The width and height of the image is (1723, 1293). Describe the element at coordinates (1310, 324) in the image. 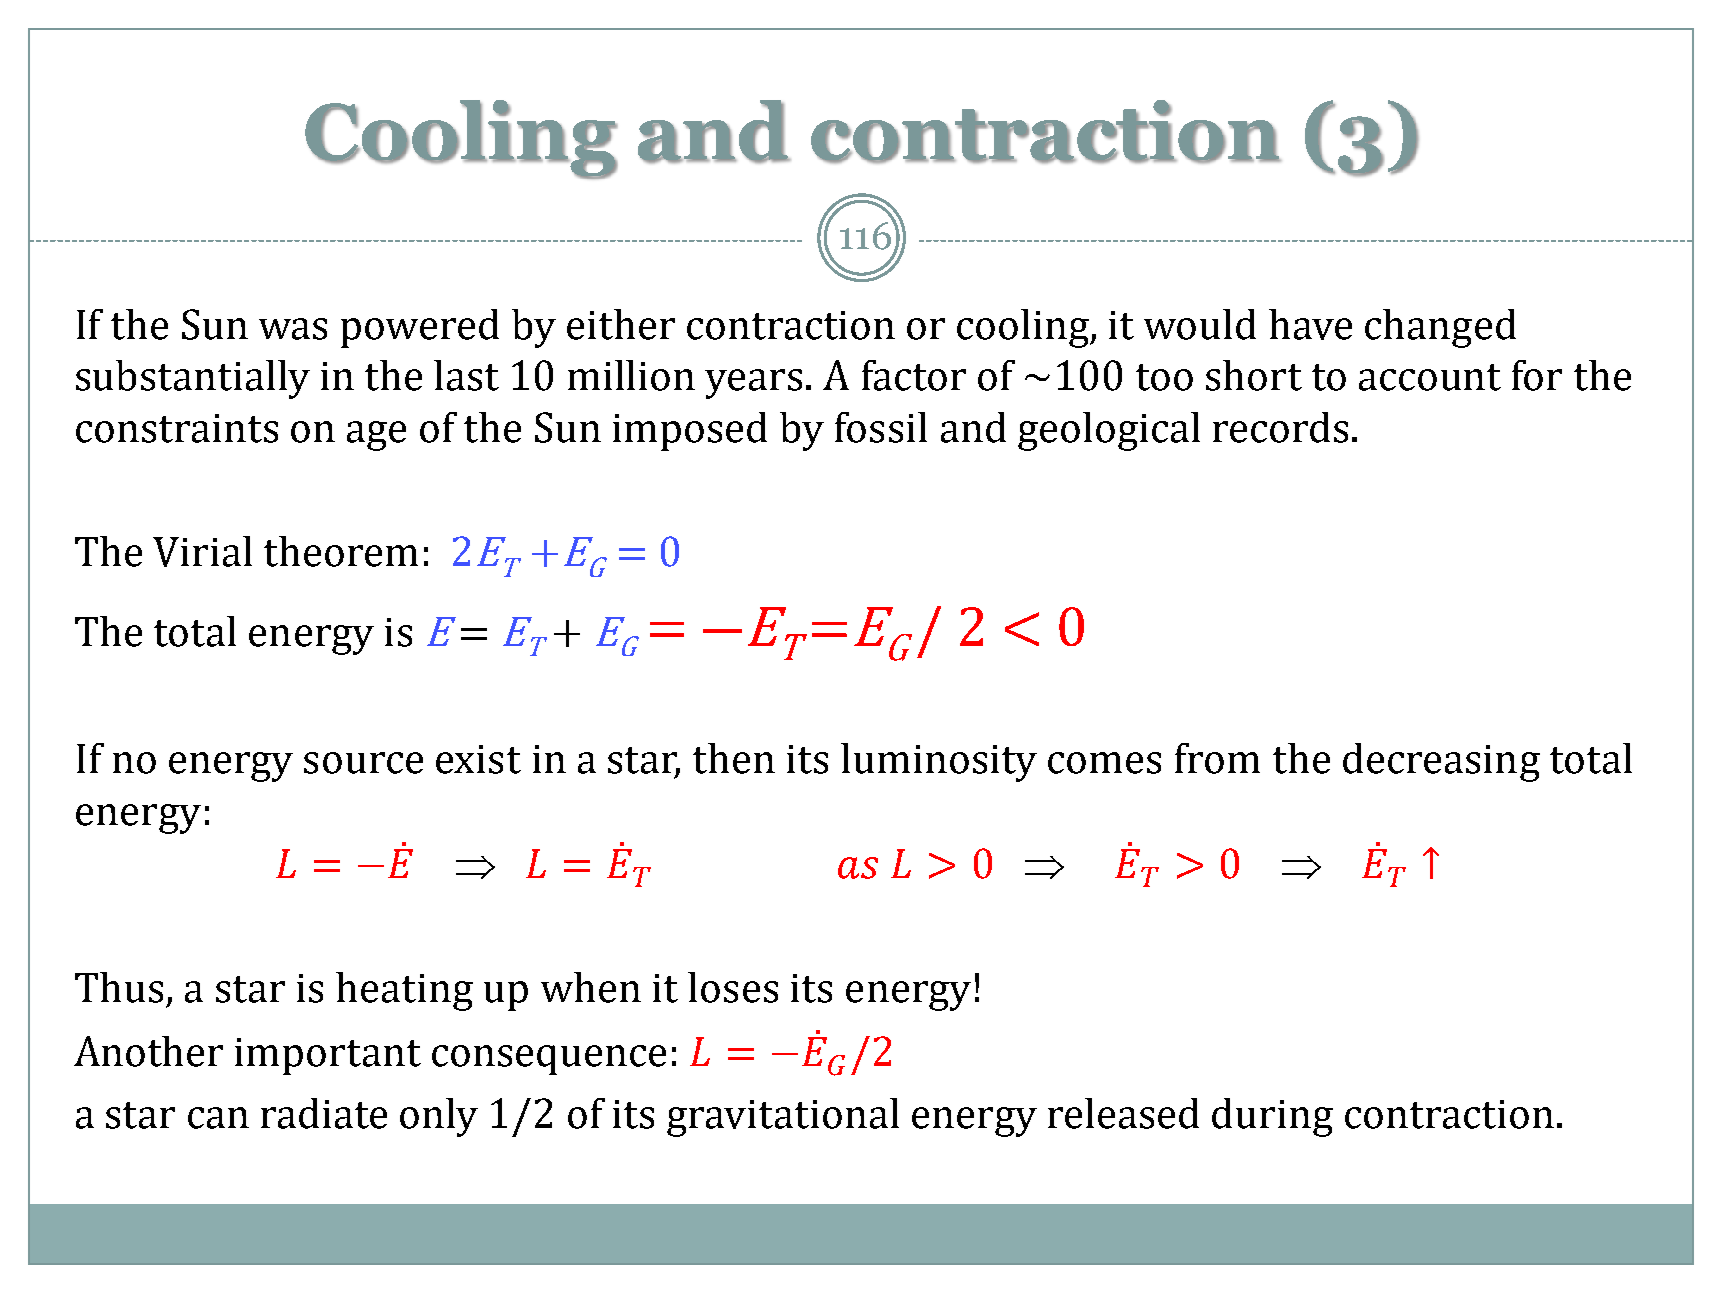

I see `have` at that location.
